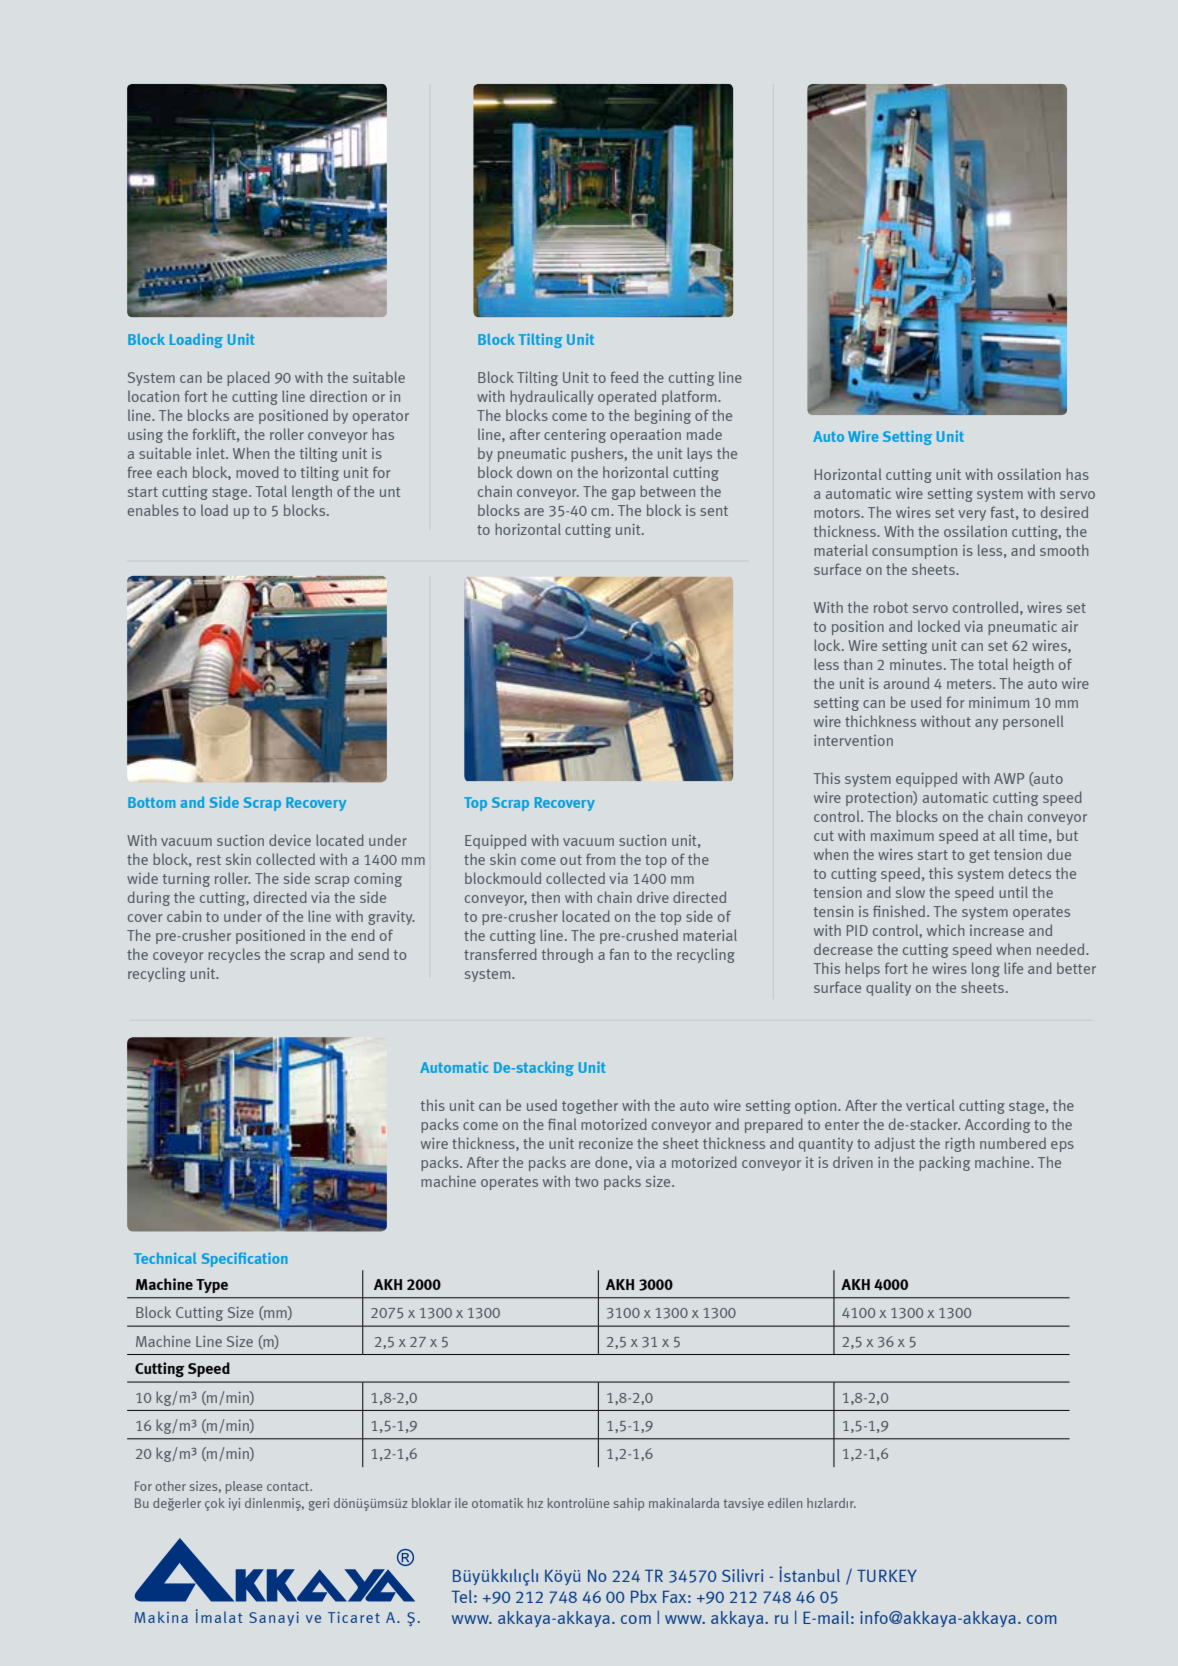  Describe the element at coordinates (644, 1596) in the screenshot. I see `Pbx` at that location.
